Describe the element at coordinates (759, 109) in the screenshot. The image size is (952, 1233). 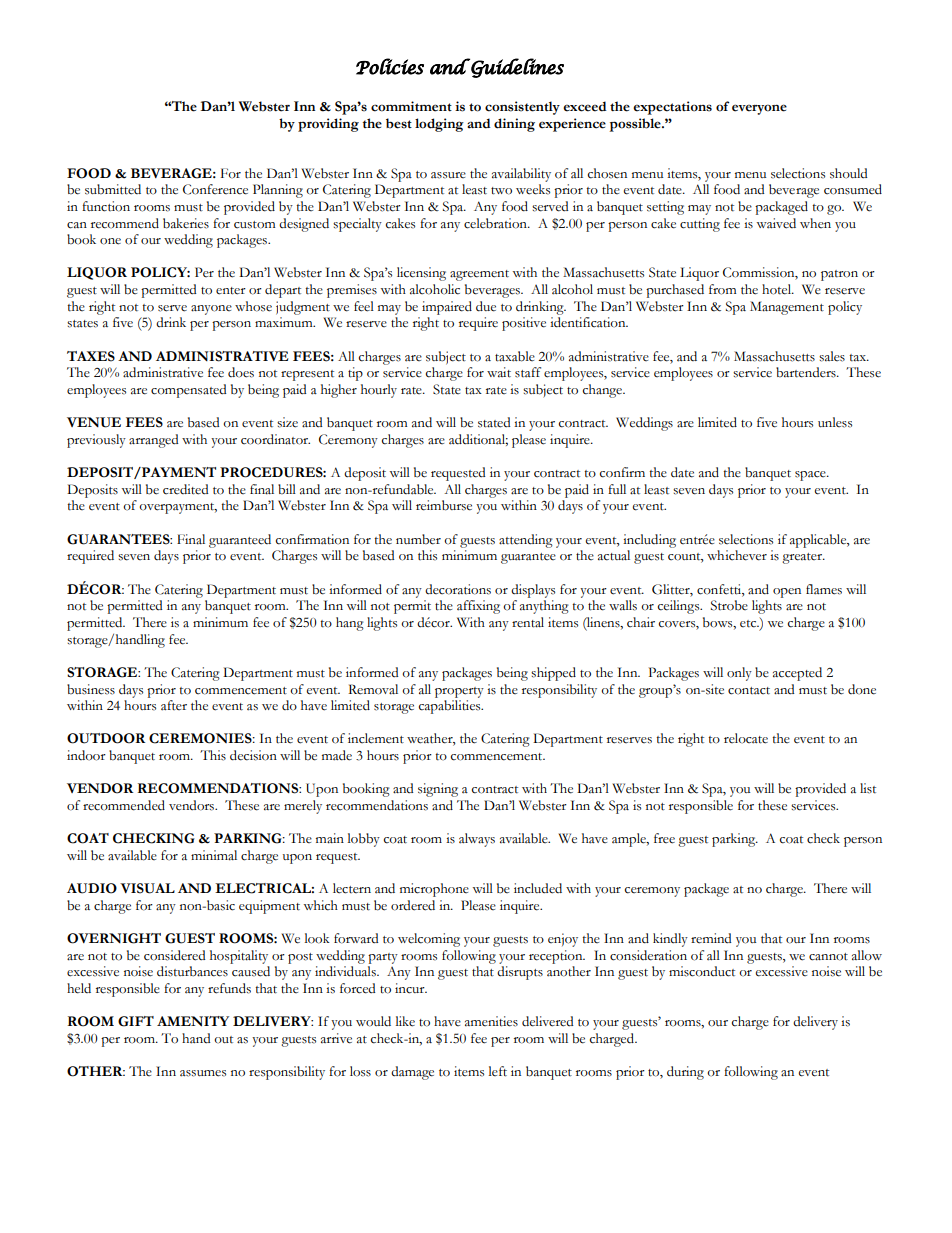
I see `everyone` at that location.
